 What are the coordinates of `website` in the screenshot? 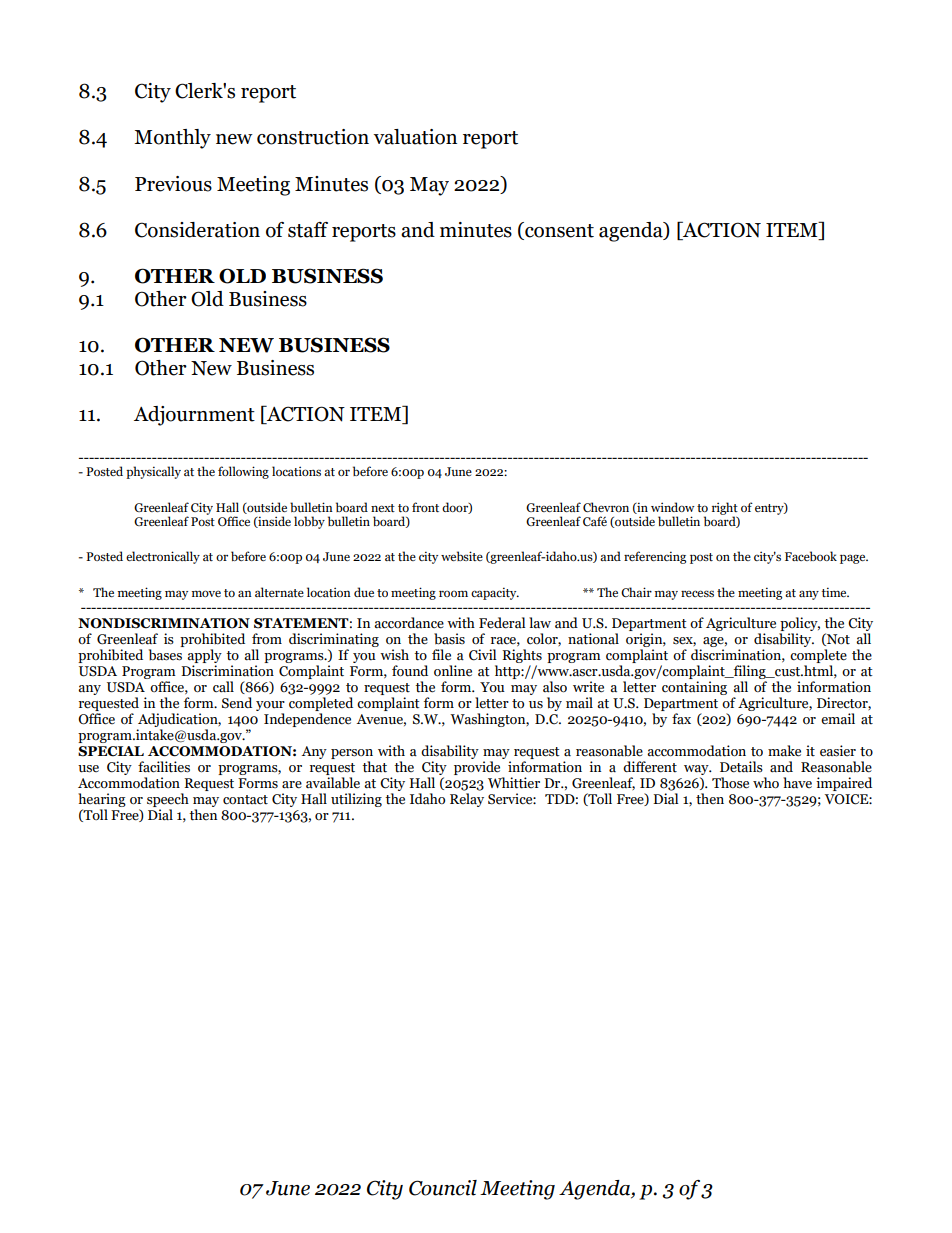 It's located at (462, 556).
